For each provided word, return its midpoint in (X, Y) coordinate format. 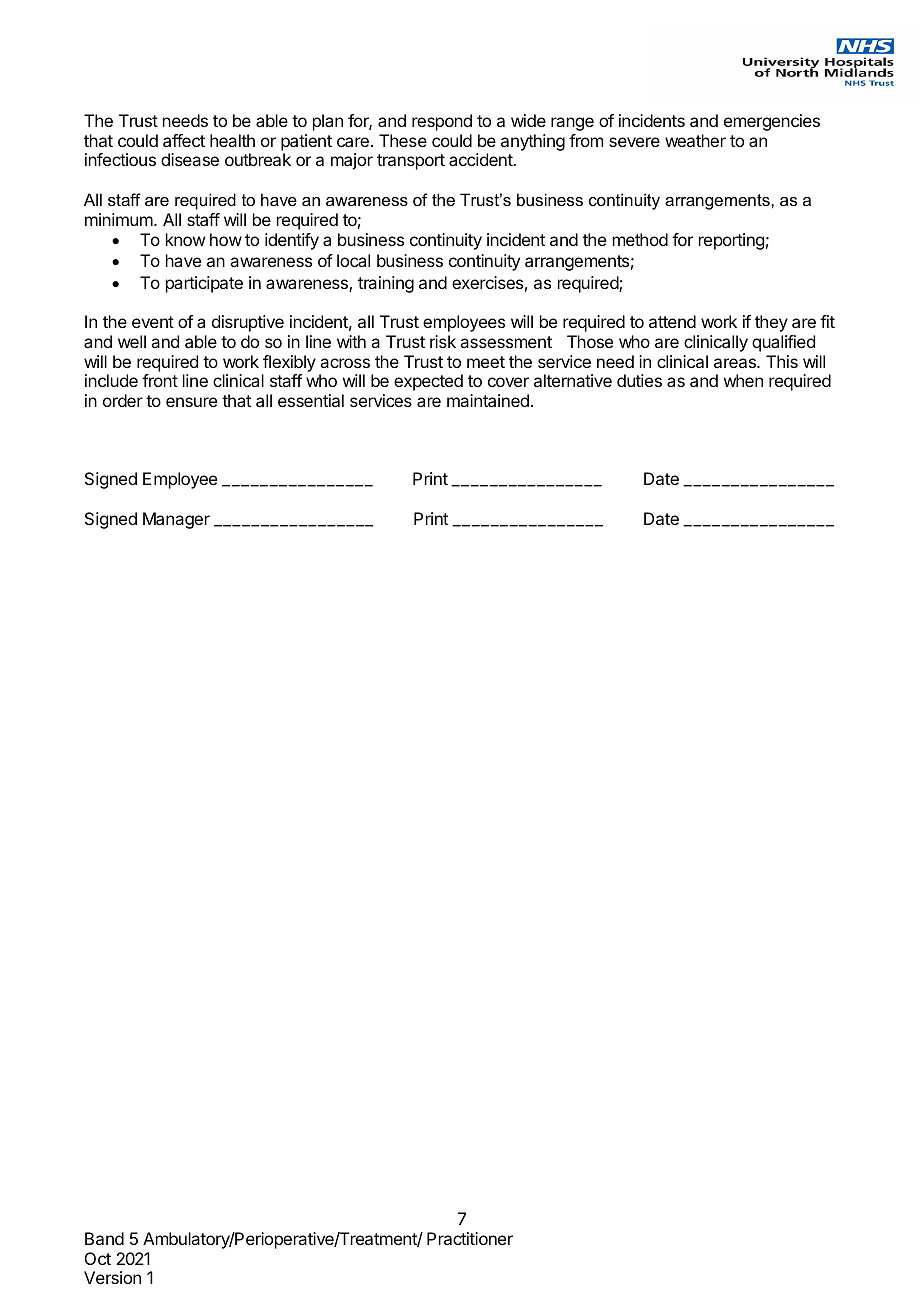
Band (104, 1238)
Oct (98, 1258)
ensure (191, 402)
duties (639, 380)
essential (311, 400)
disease (190, 159)
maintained (488, 400)
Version (112, 1277)
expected (428, 382)
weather (695, 140)
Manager (176, 520)
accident (482, 159)
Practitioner (470, 1238)
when (743, 380)
